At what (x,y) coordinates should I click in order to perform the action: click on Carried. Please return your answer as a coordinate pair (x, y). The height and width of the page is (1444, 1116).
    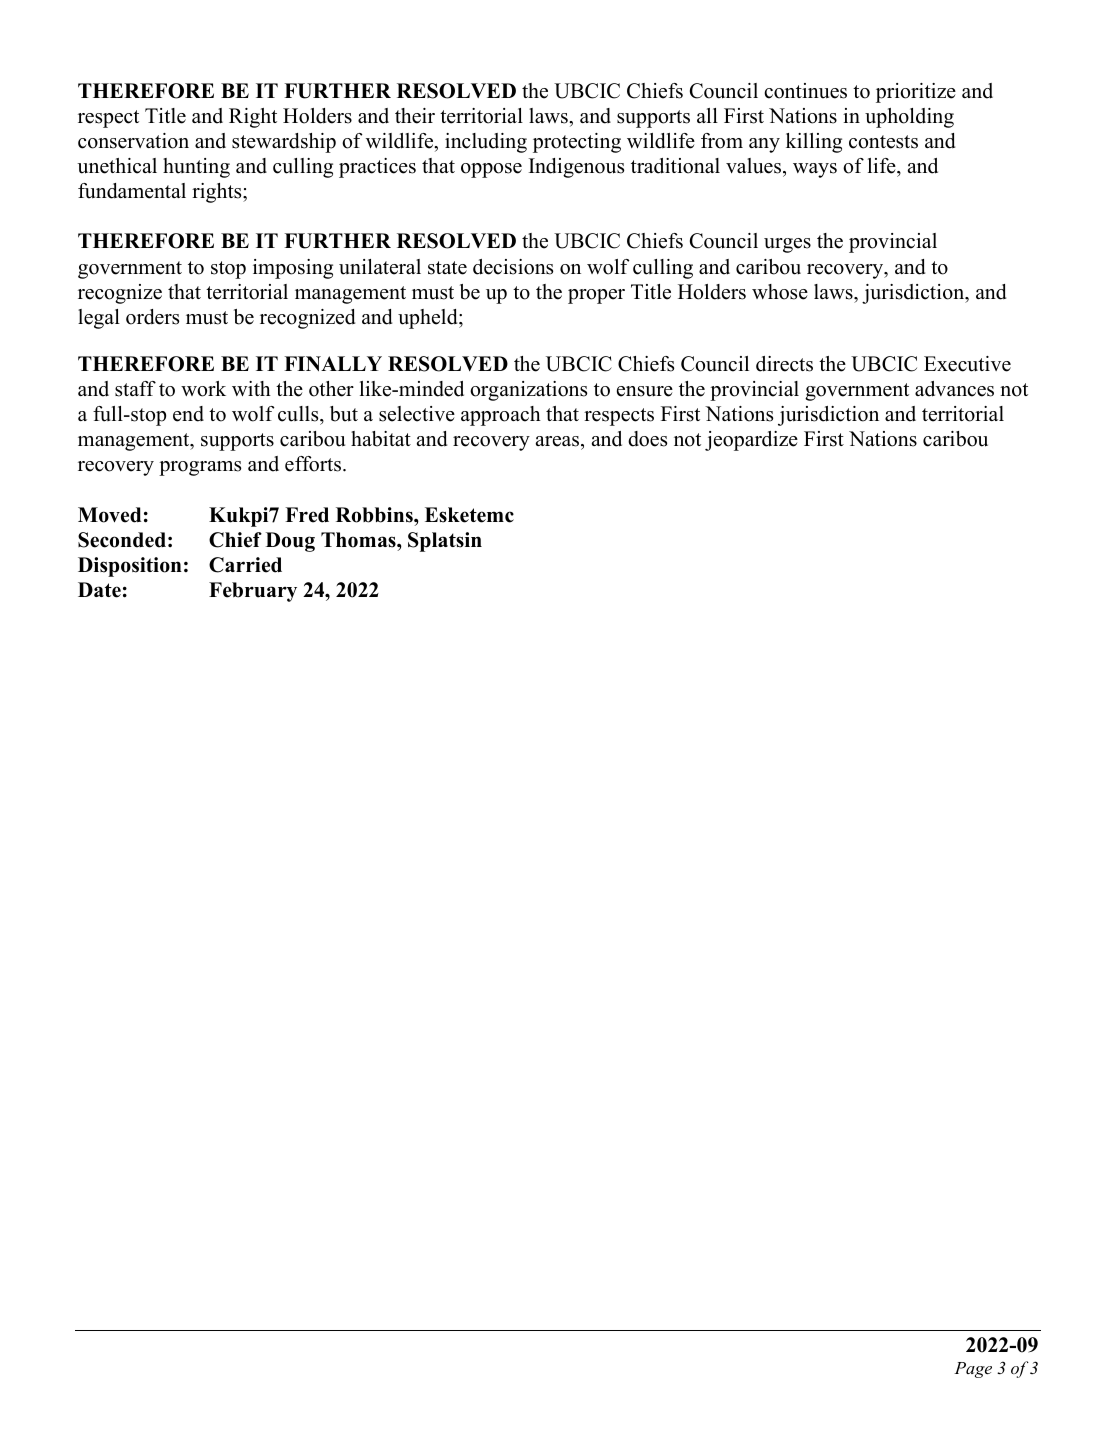
    Looking at the image, I should click on (245, 565).
